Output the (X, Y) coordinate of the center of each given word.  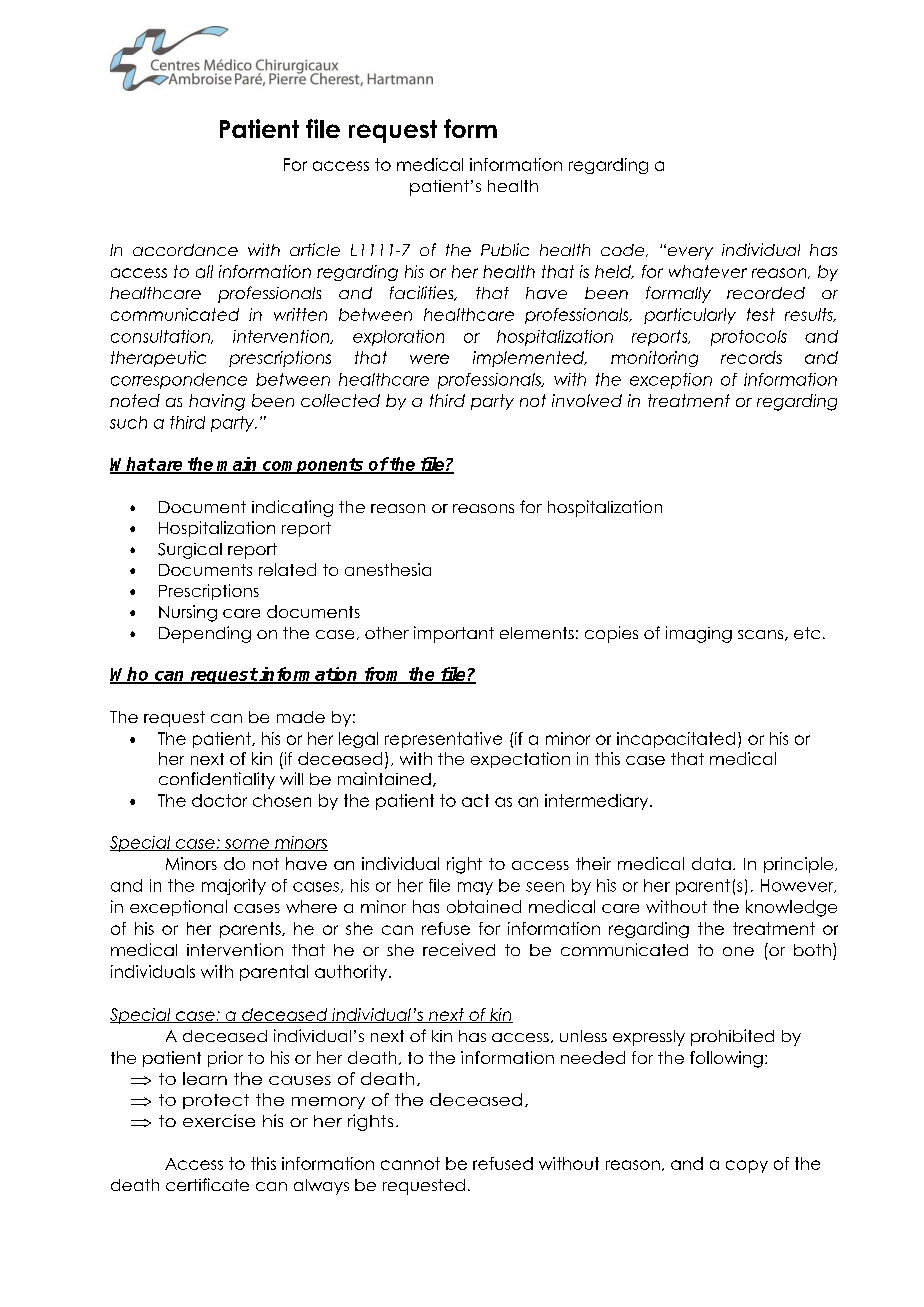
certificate (207, 1184)
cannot (410, 1163)
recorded (766, 293)
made (301, 717)
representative (443, 740)
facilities (423, 293)
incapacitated (676, 740)
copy (747, 1166)
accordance (185, 250)
